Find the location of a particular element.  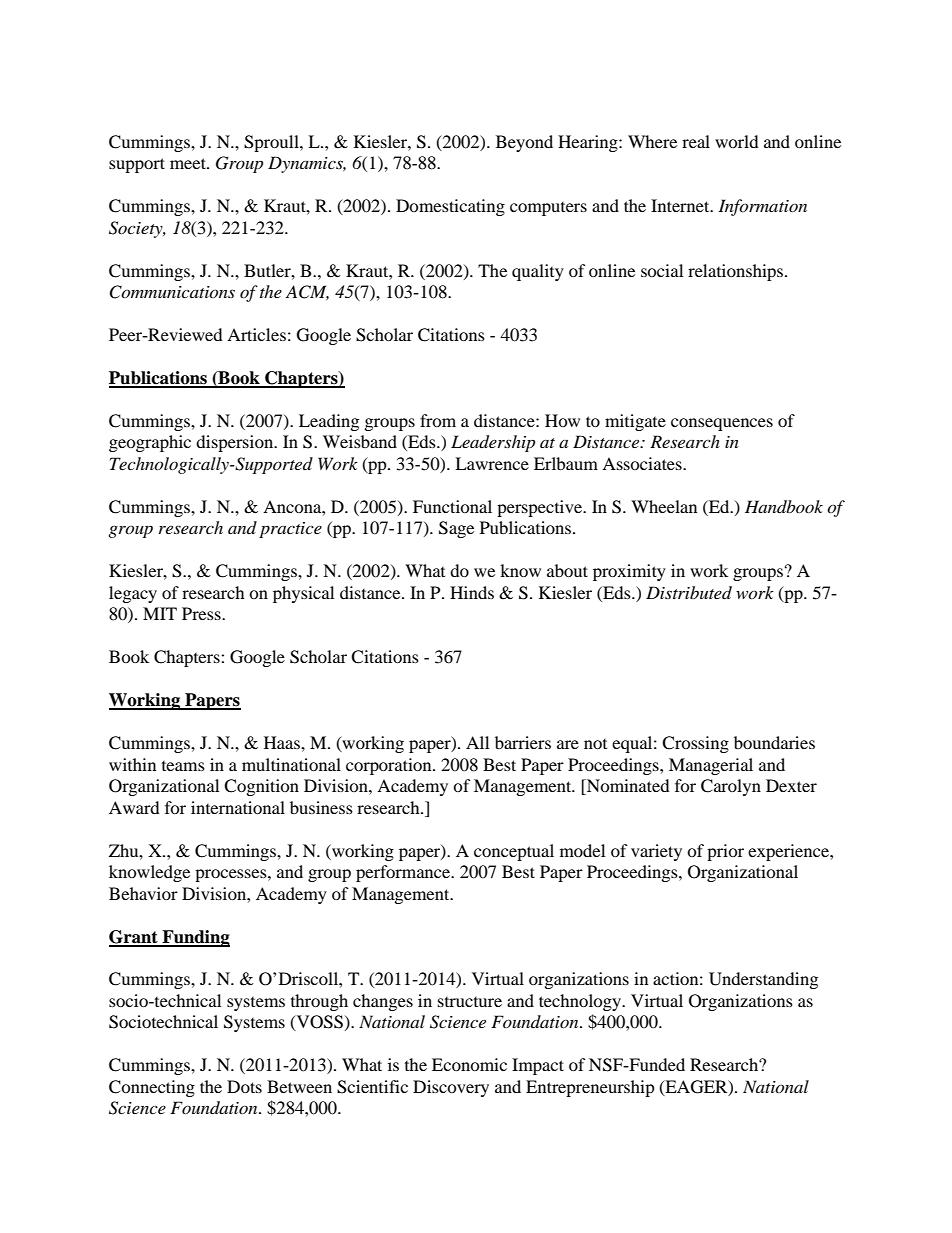

meet is located at coordinates (189, 163).
